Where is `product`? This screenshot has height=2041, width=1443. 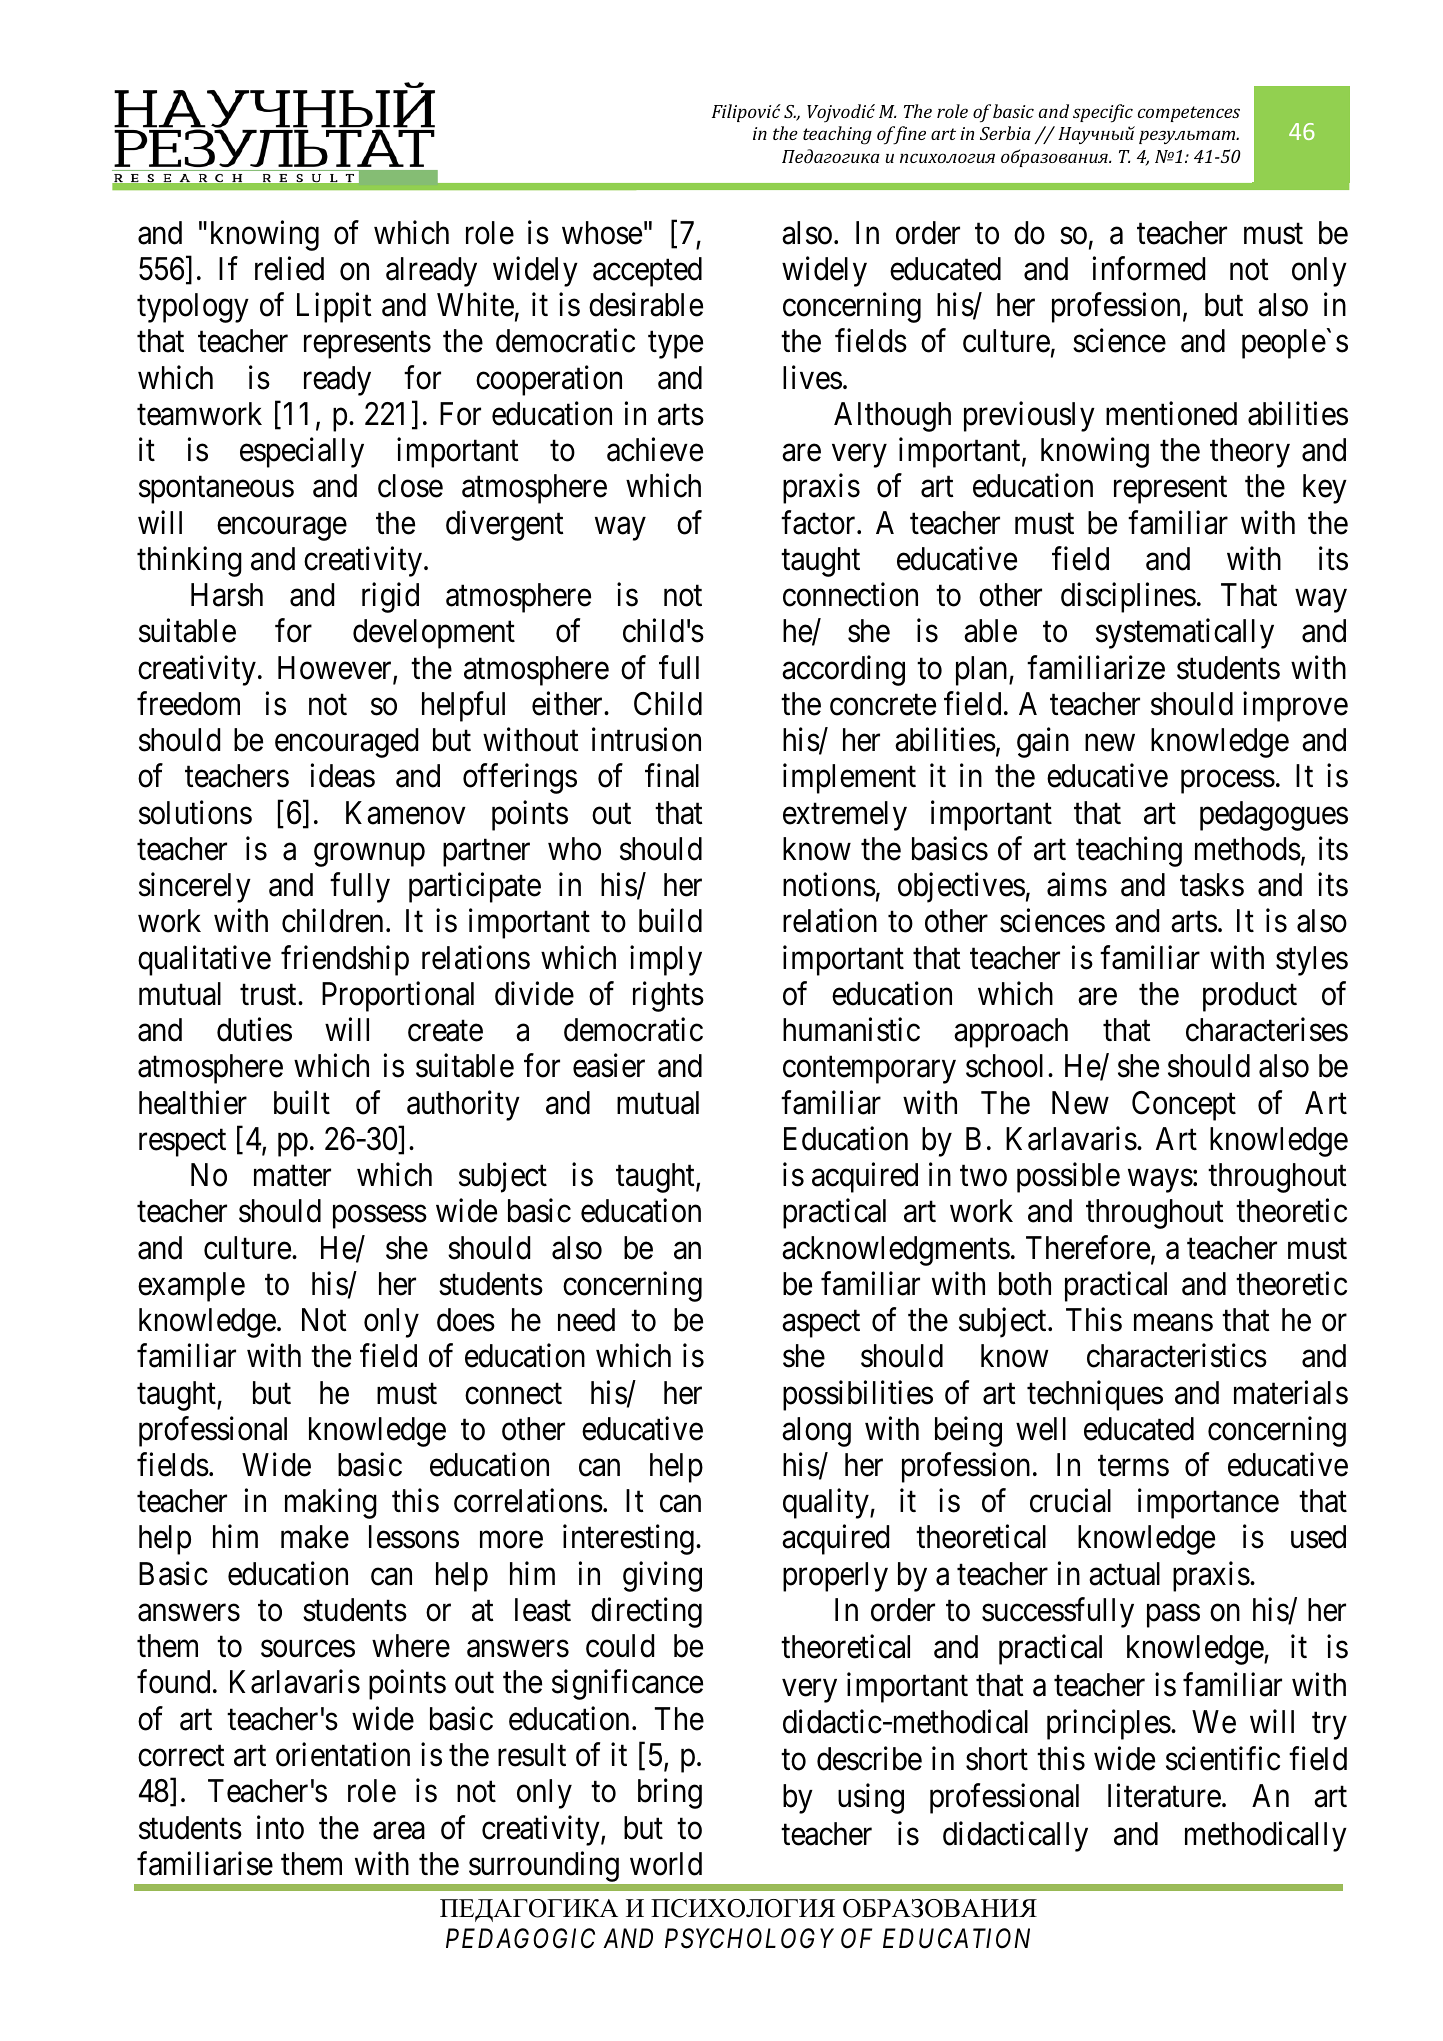
product is located at coordinates (1250, 997).
